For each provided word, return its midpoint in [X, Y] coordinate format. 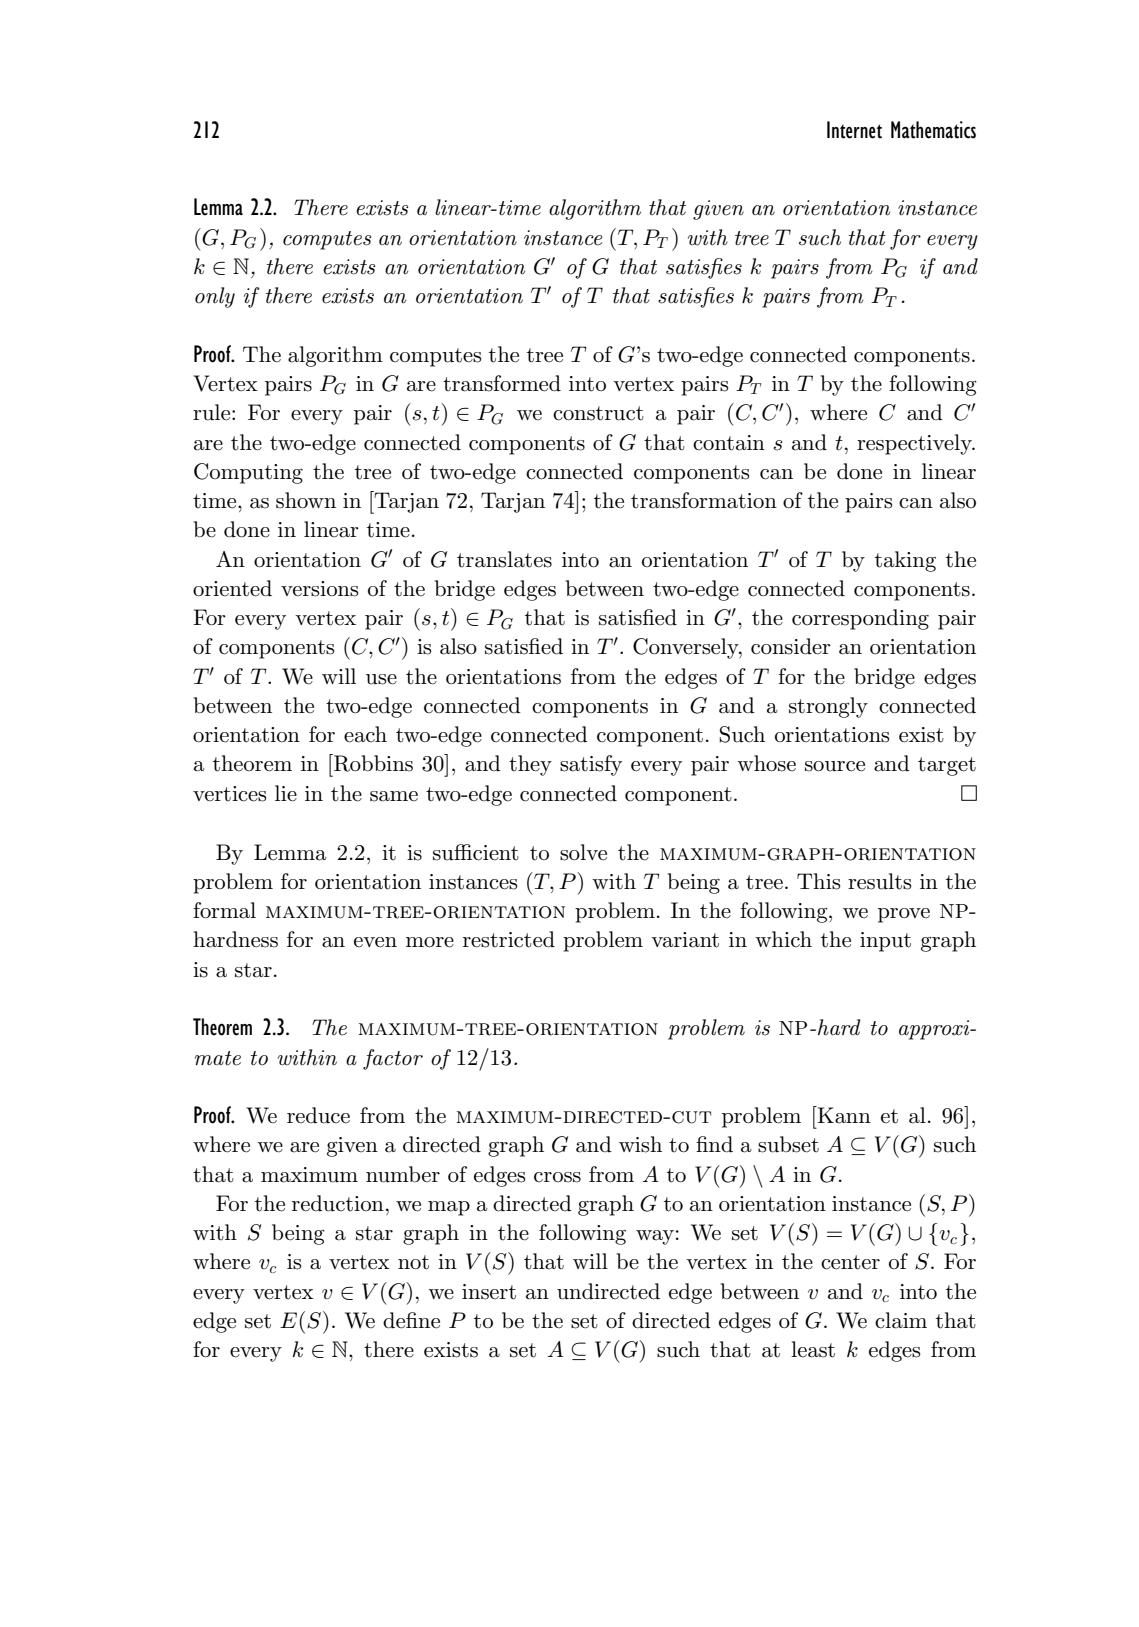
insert [489, 1292]
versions [320, 589]
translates [504, 559]
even [375, 942]
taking [905, 561]
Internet [854, 130]
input [885, 942]
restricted [509, 939]
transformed [502, 383]
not [413, 1262]
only [215, 297]
